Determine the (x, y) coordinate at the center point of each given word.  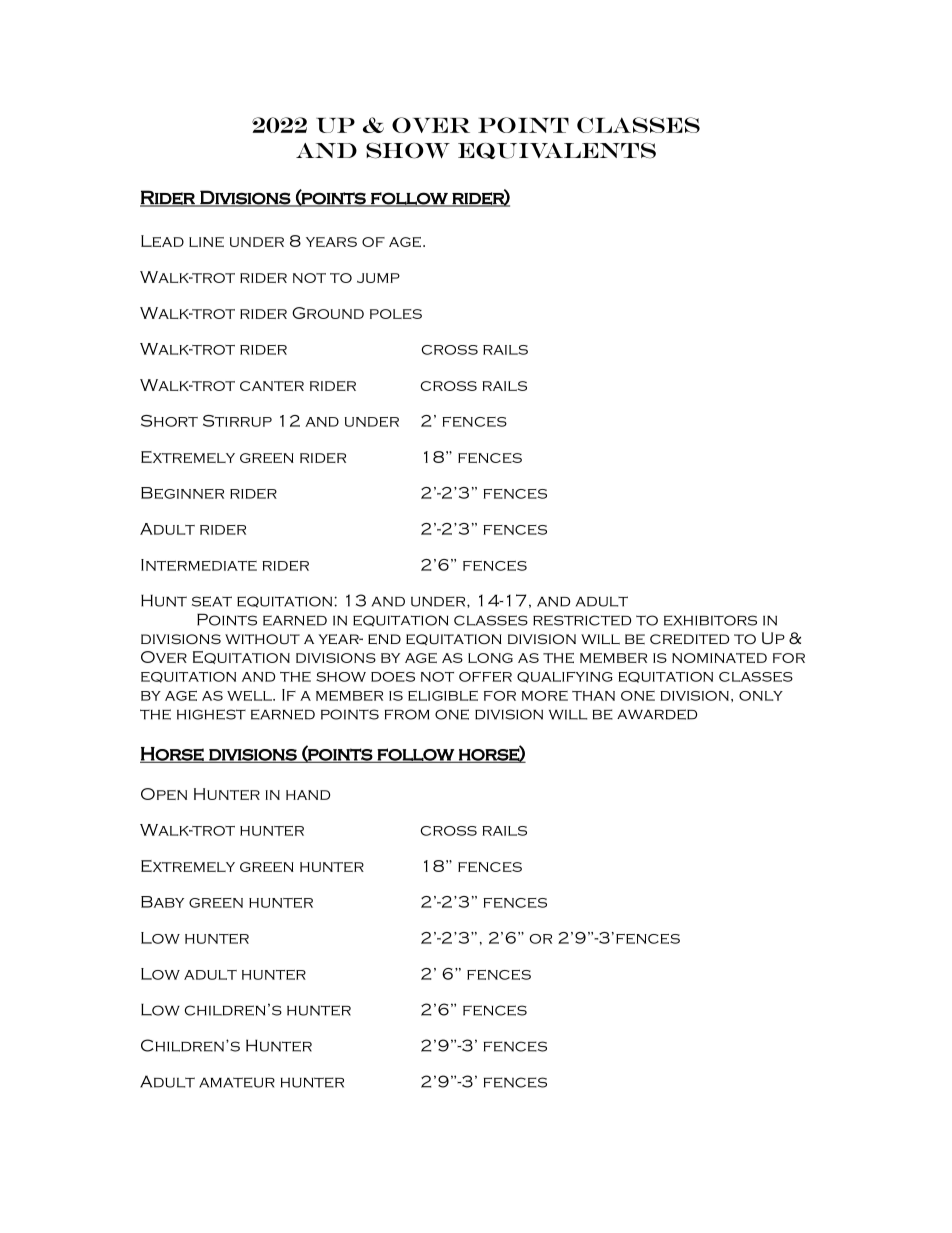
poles (396, 314)
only (761, 696)
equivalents (557, 151)
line (206, 242)
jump (378, 278)
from (407, 714)
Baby (162, 902)
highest (211, 714)
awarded (657, 714)
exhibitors (710, 620)
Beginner (182, 493)
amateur (237, 1082)
